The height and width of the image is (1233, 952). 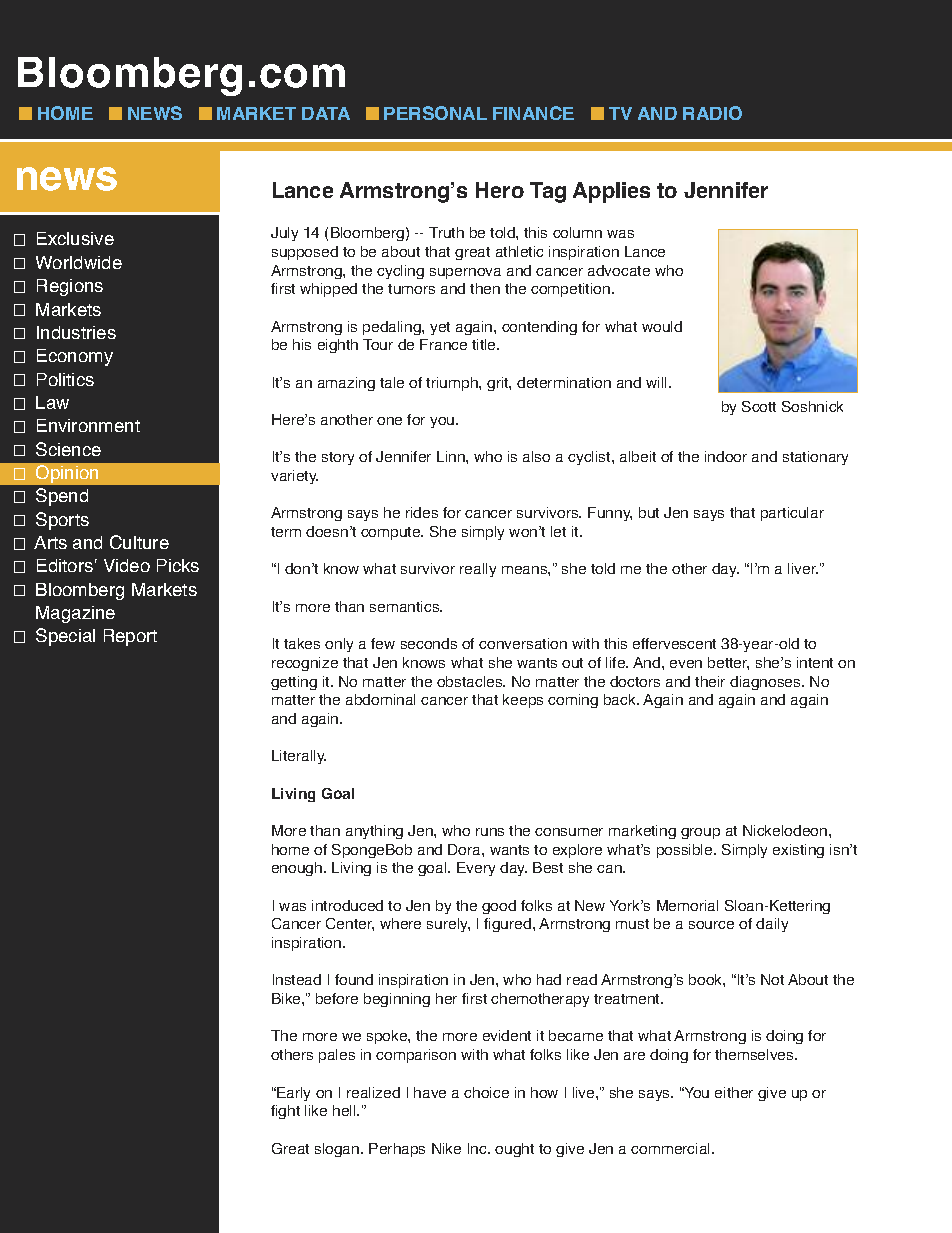 What do you see at coordinates (712, 113) in the image?
I see `RADIO` at bounding box center [712, 113].
